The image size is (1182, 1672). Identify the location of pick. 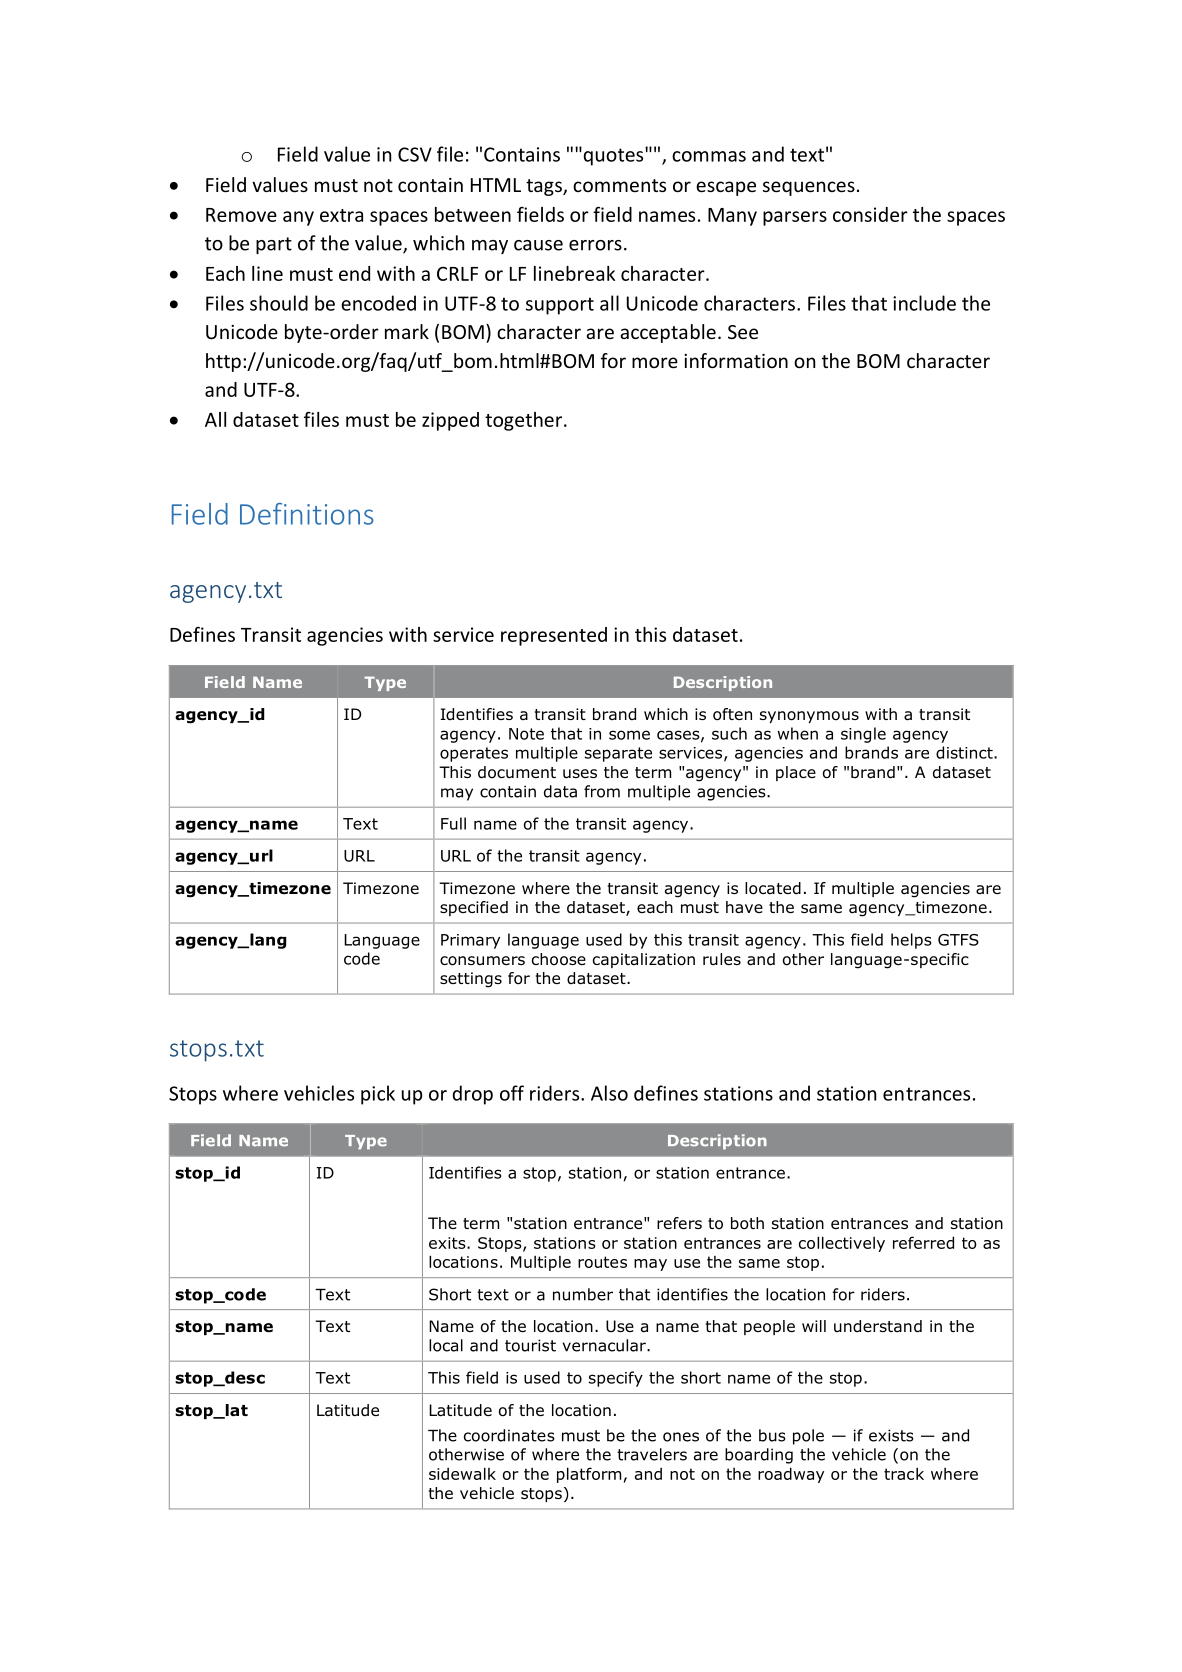
(378, 1095).
